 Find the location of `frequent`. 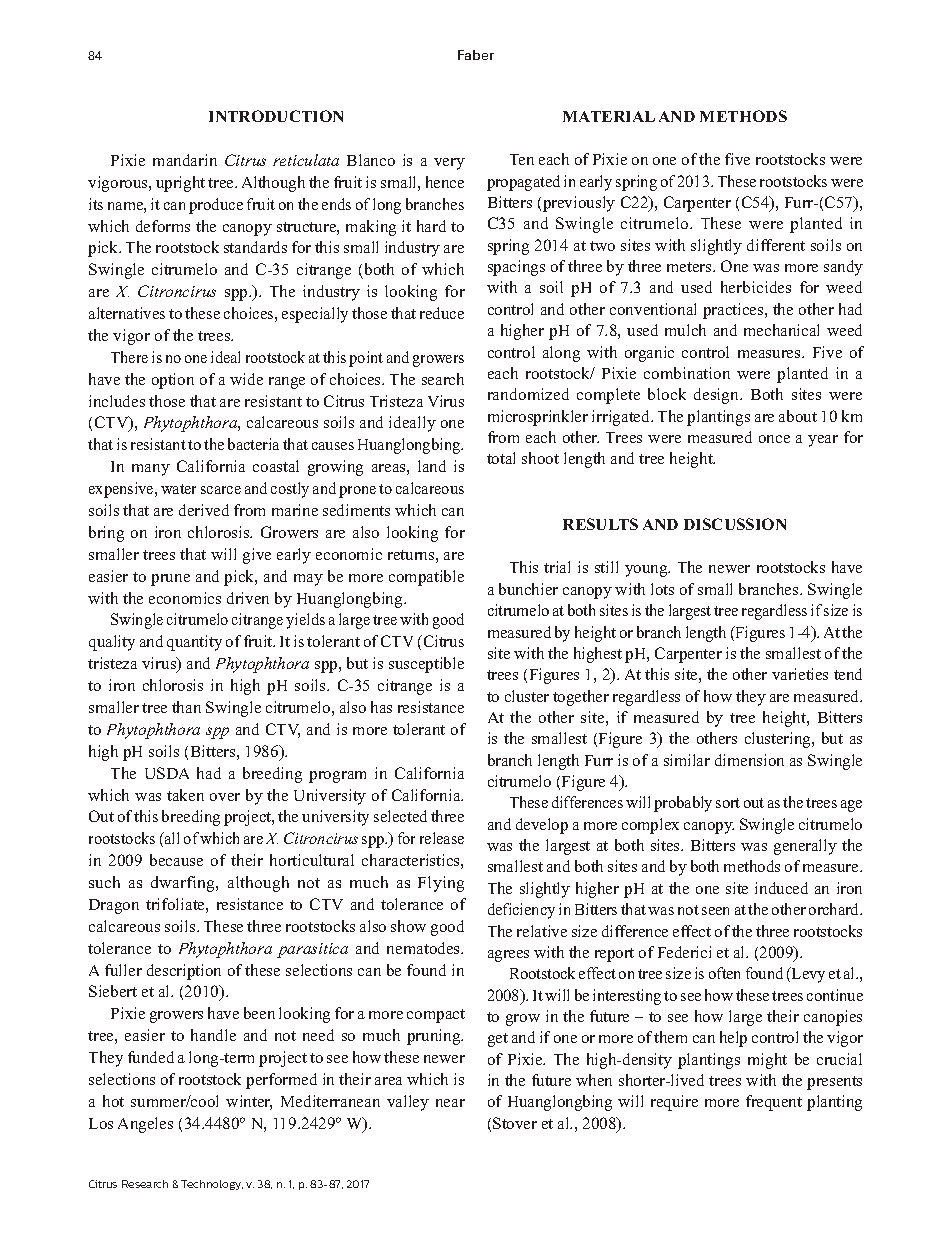

frequent is located at coordinates (774, 1103).
